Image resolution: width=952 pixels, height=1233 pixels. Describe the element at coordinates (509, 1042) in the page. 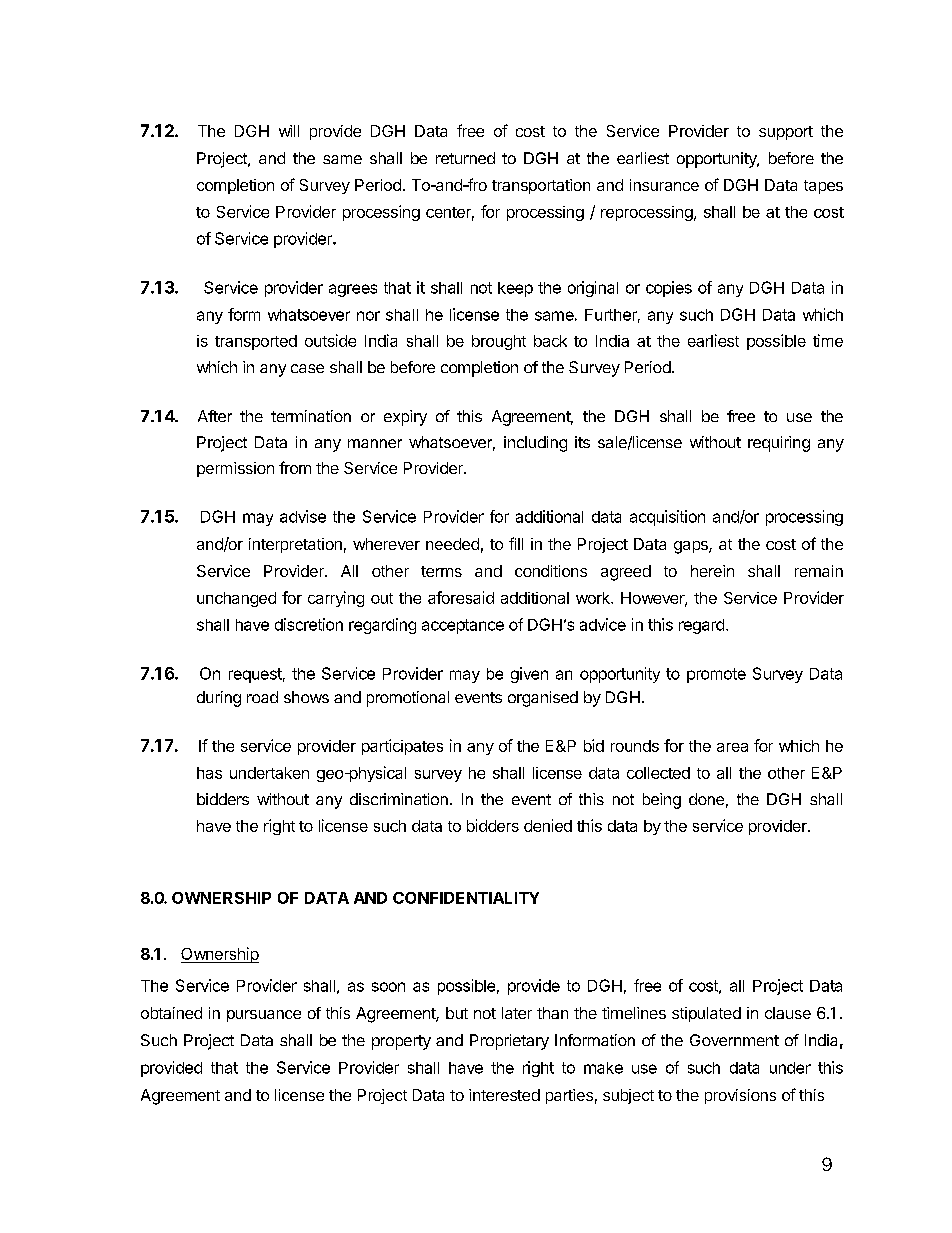

I see `Proprietary` at that location.
